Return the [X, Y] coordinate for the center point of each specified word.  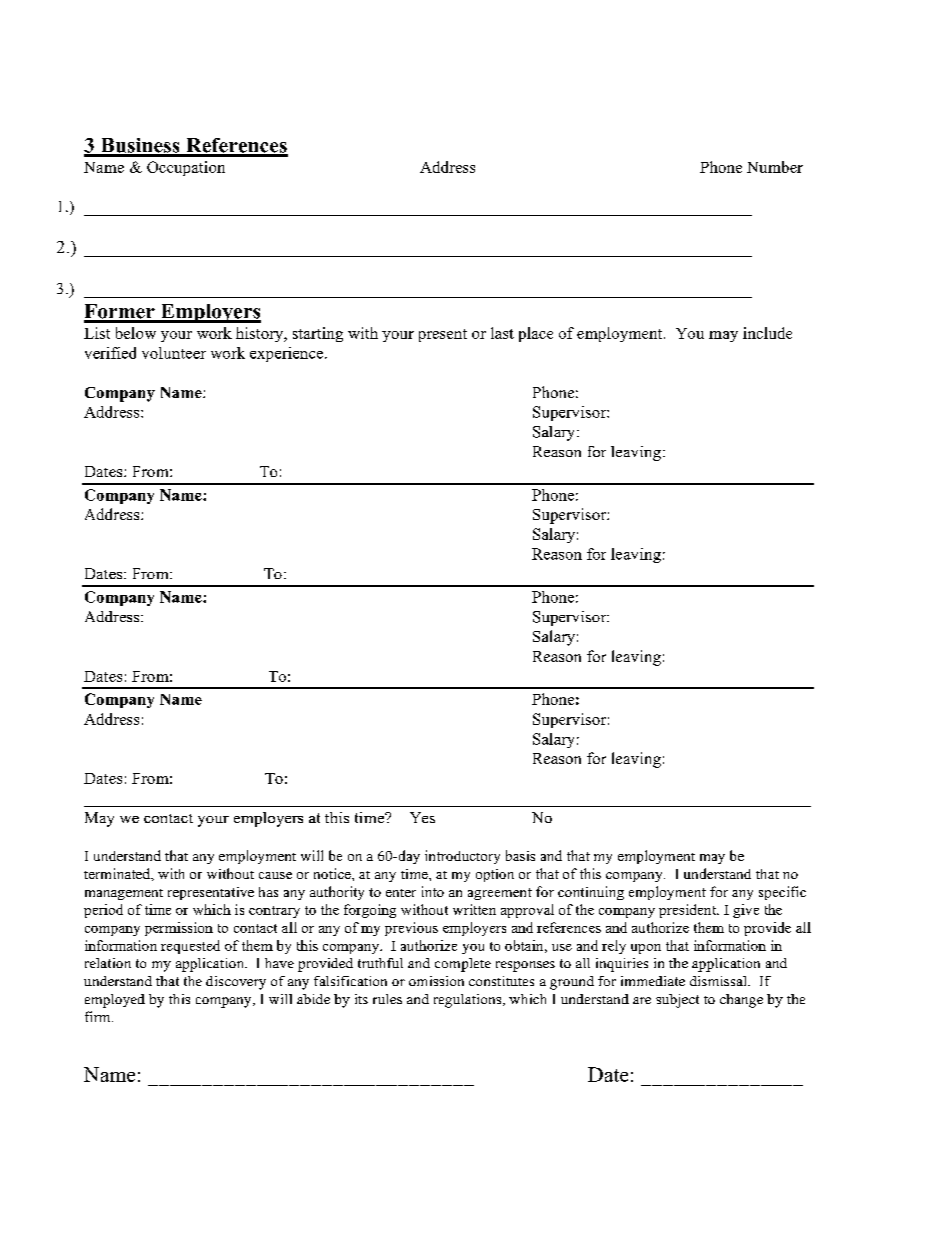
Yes [422, 817]
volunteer [174, 353]
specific [782, 893]
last [502, 333]
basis [520, 855]
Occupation [186, 168]
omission [436, 981]
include [767, 333]
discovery [236, 983]
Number [775, 167]
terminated [118, 873]
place [536, 334]
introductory [462, 857]
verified [110, 353]
